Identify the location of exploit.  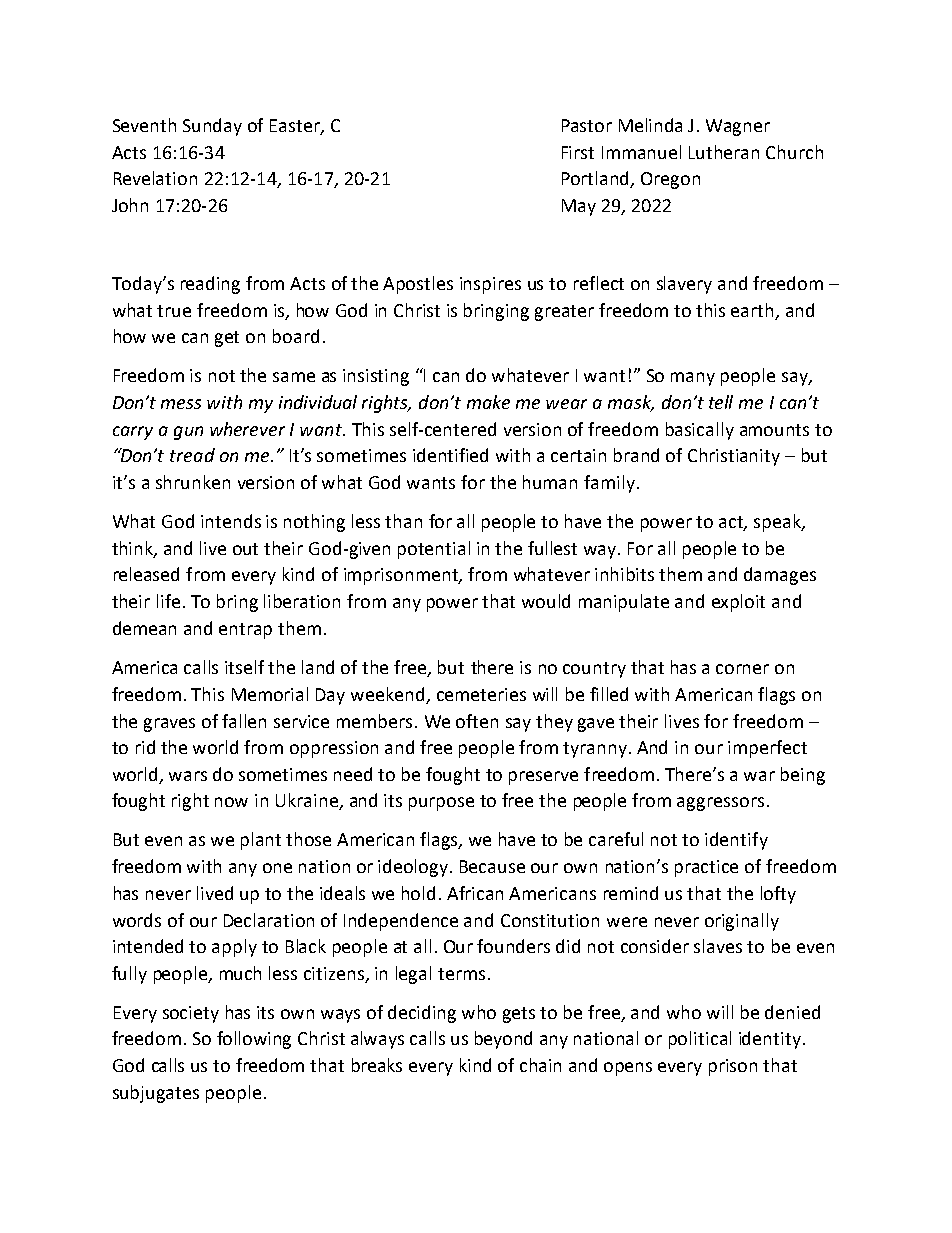
(738, 603).
